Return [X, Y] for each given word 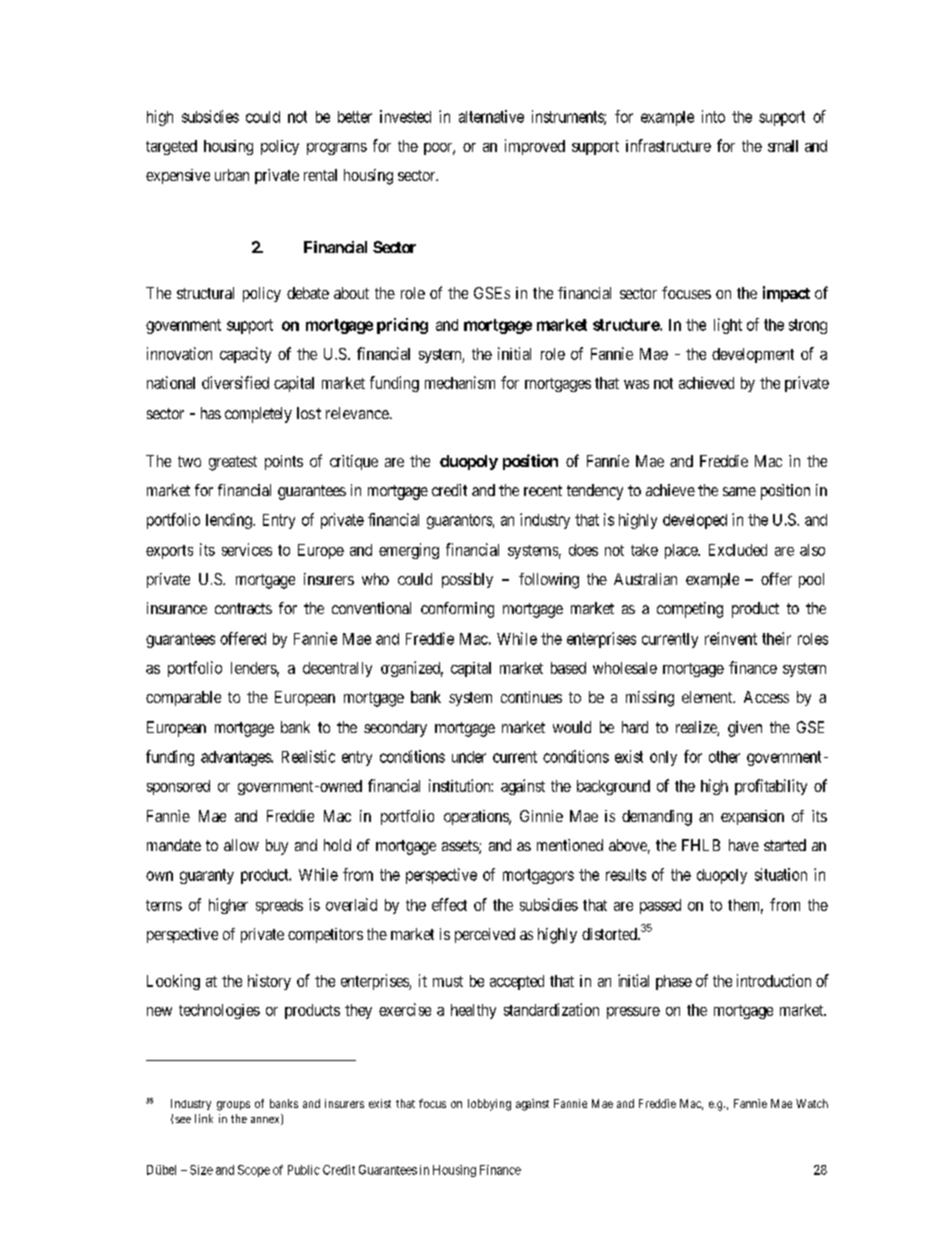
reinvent [731, 638]
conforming [457, 610]
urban [232, 175]
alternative [491, 116]
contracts [243, 608]
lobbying [489, 1105]
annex [266, 1121]
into [713, 116]
